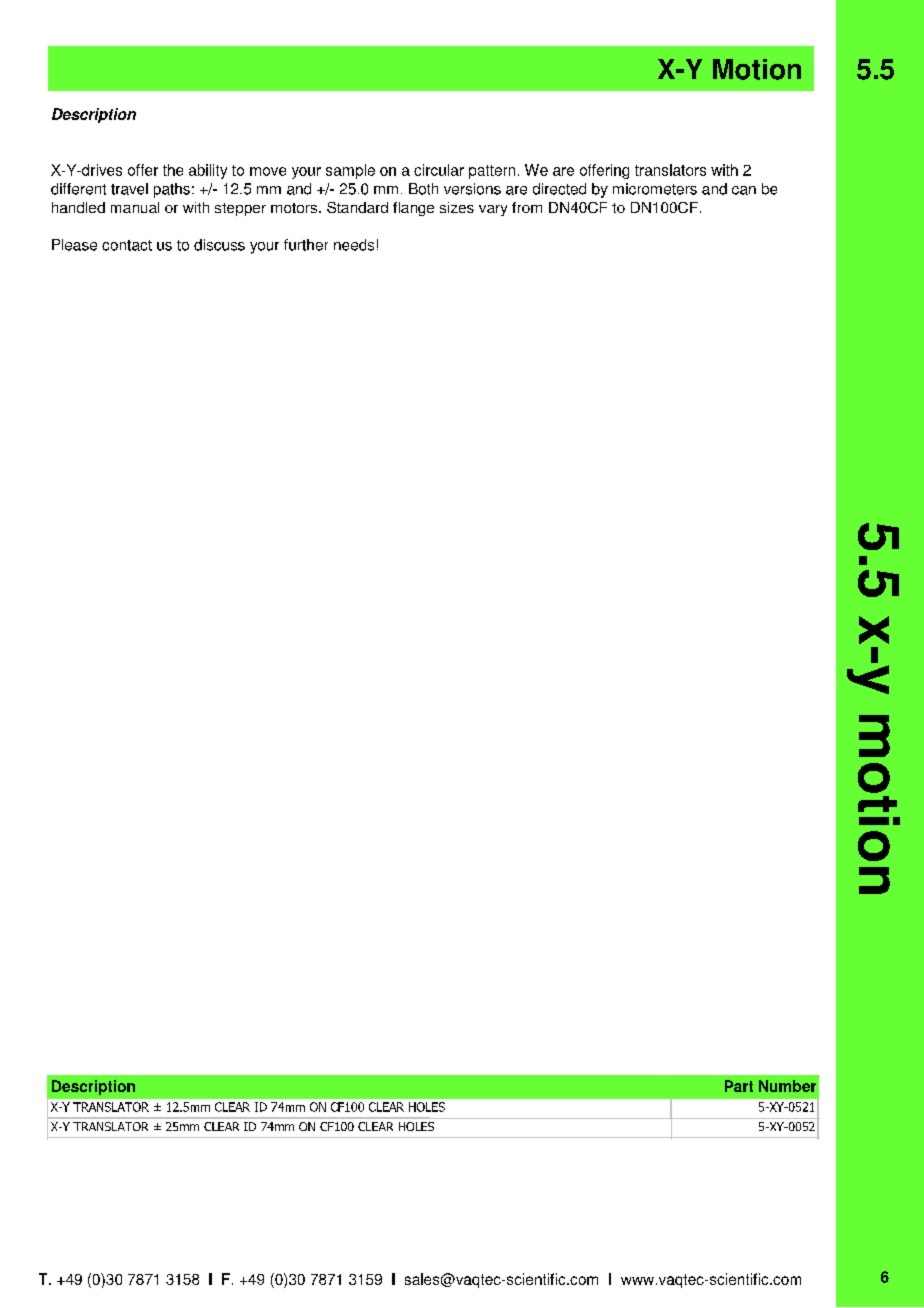  I want to click on Number, so click(787, 1086).
